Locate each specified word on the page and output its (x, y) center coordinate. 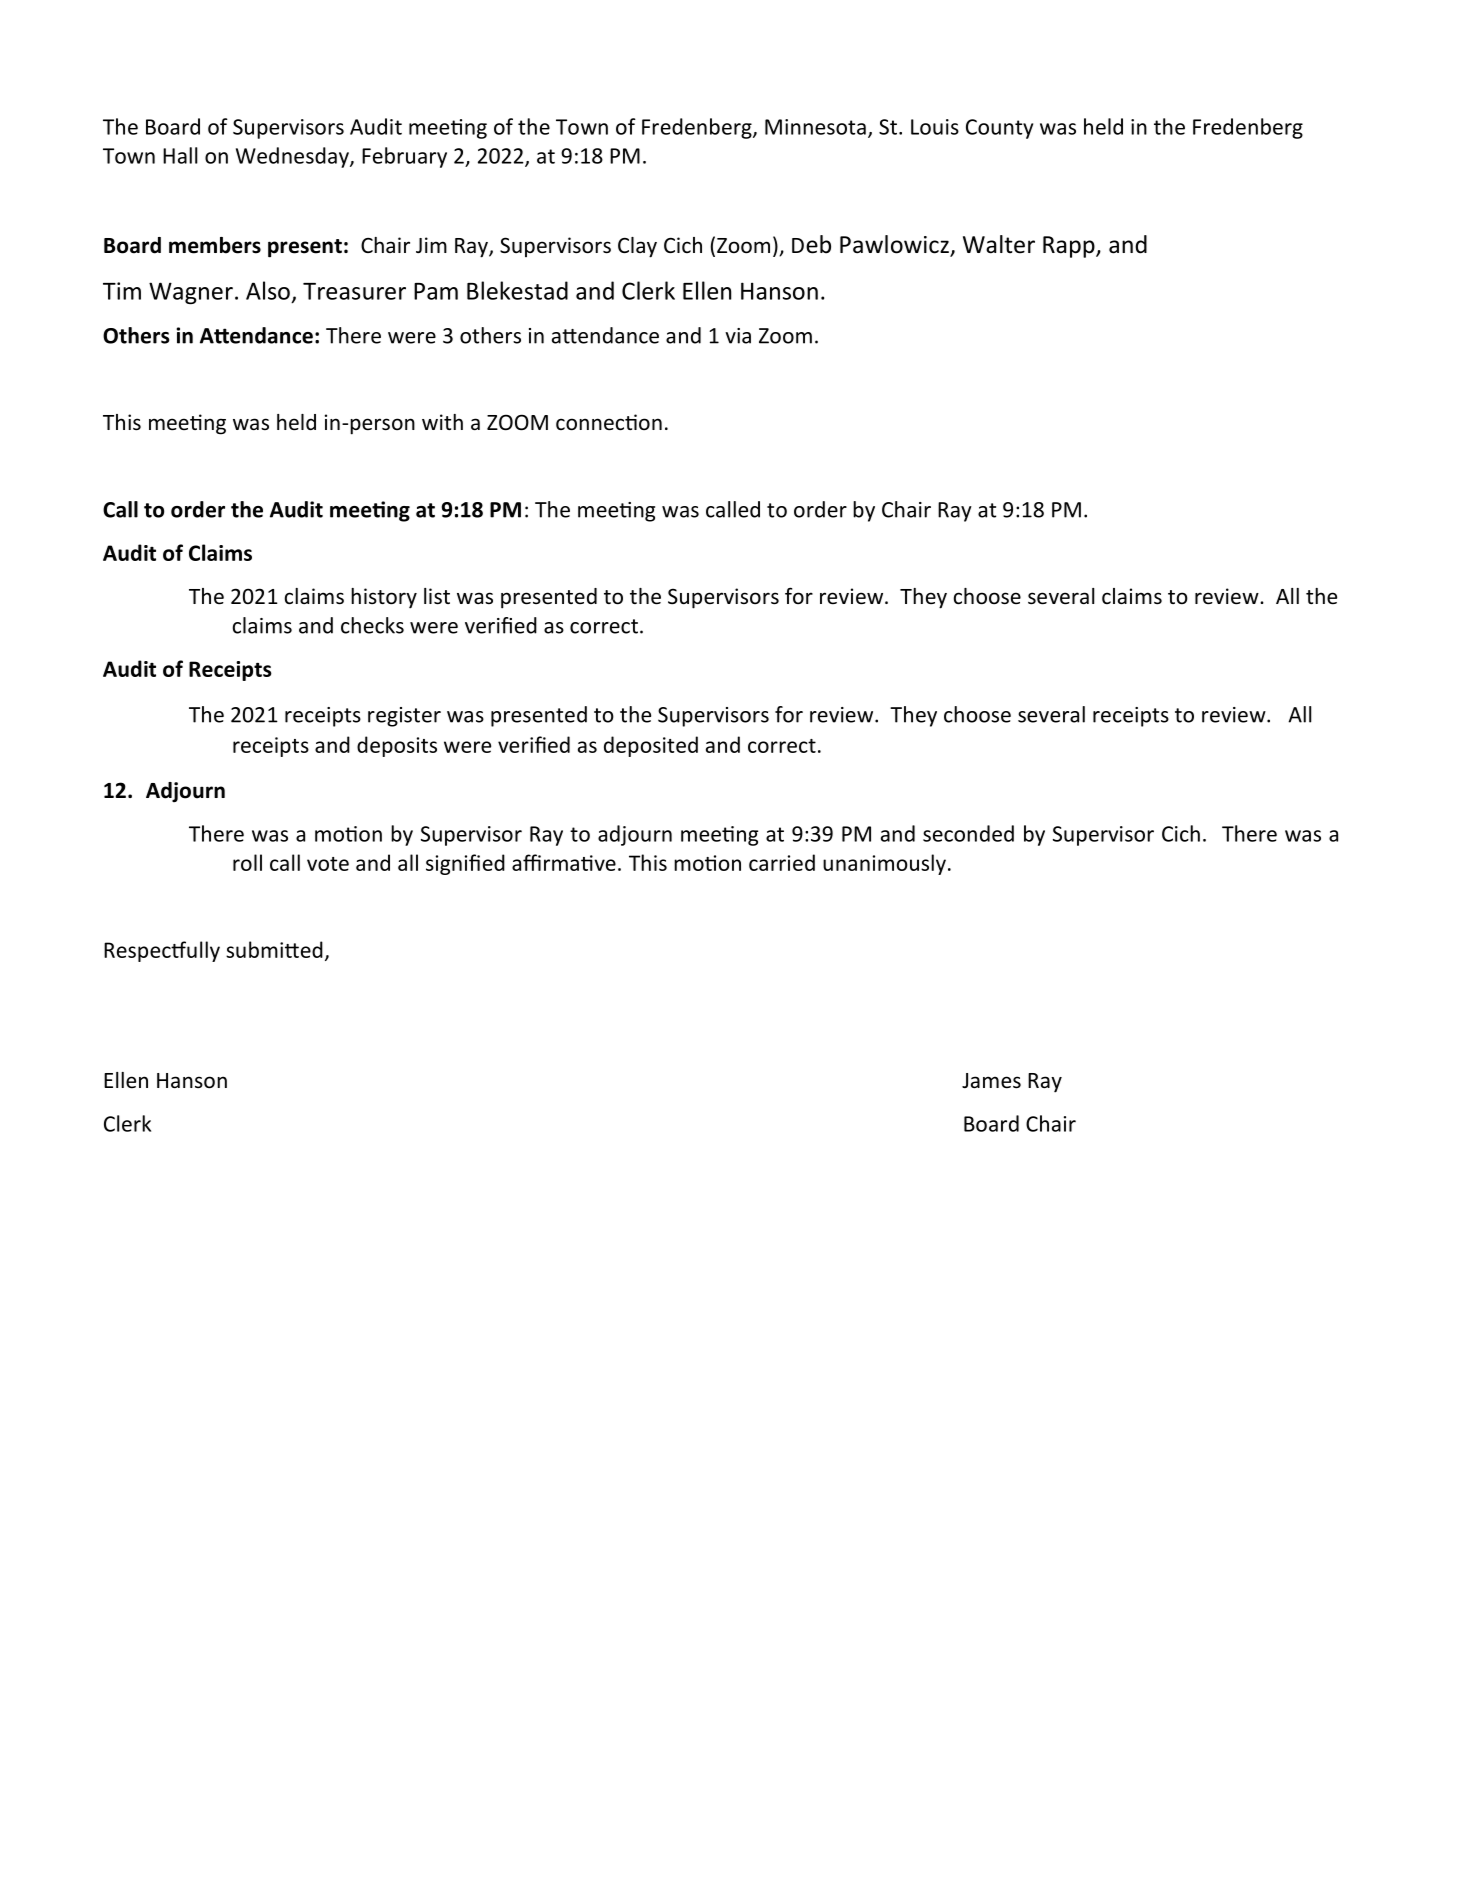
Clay (637, 247)
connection (609, 422)
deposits (397, 746)
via (738, 336)
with (442, 422)
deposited (651, 746)
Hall (180, 155)
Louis (935, 127)
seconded (968, 833)
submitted (274, 949)
